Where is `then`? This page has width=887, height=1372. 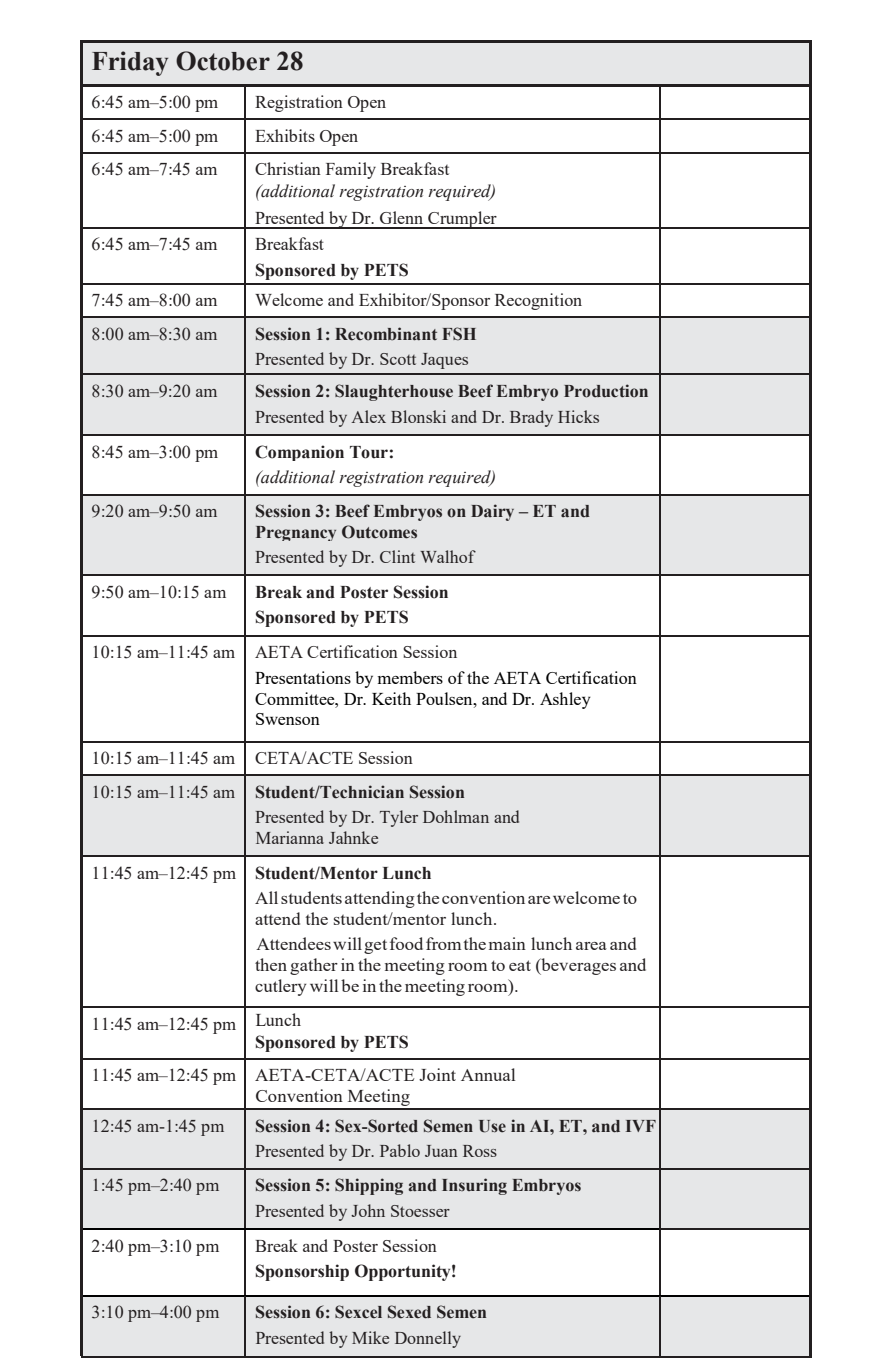
then is located at coordinates (271, 964).
